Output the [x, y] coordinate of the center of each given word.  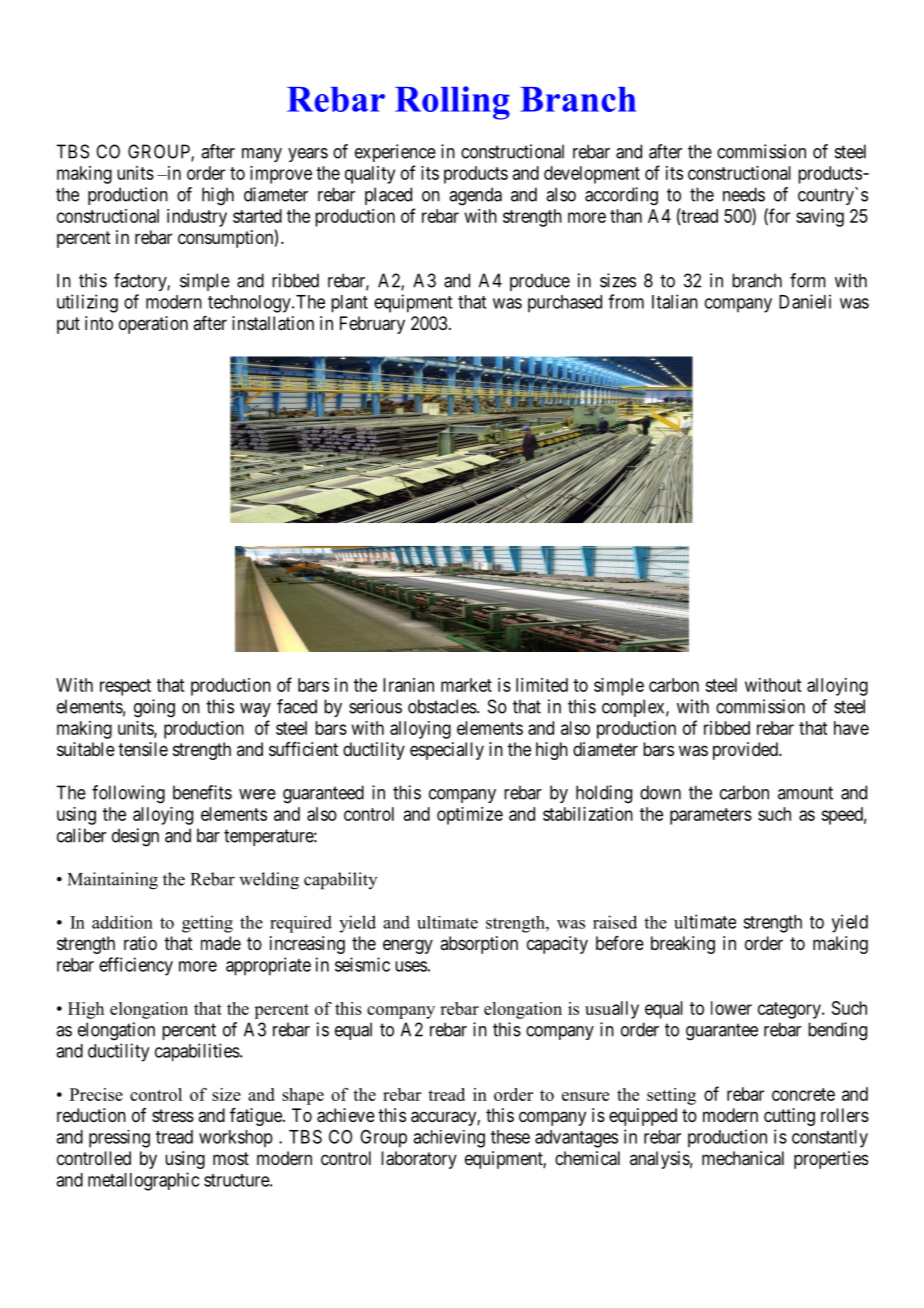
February [372, 325]
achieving [449, 1139]
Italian [675, 301]
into [99, 323]
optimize [470, 816]
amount [805, 793]
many [262, 155]
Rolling [452, 103]
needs [744, 194]
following [128, 794]
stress [173, 1115]
